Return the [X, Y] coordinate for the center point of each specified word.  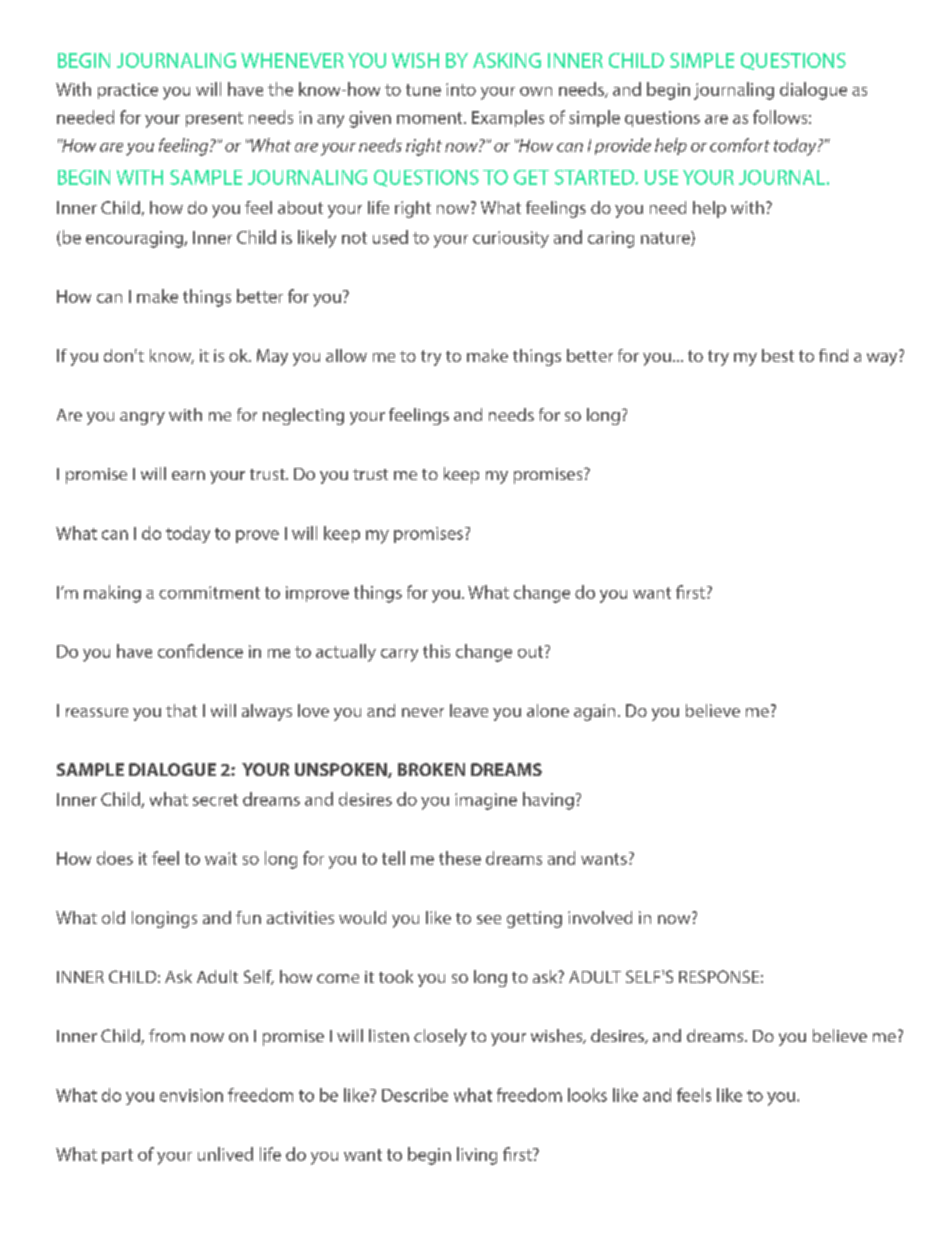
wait [221, 858]
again [594, 712]
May [272, 357]
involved [600, 917]
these [460, 858]
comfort [740, 145]
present [214, 119]
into [461, 89]
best [778, 355]
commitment [209, 592]
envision [191, 1095]
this [436, 651]
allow [346, 355]
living [477, 1156]
